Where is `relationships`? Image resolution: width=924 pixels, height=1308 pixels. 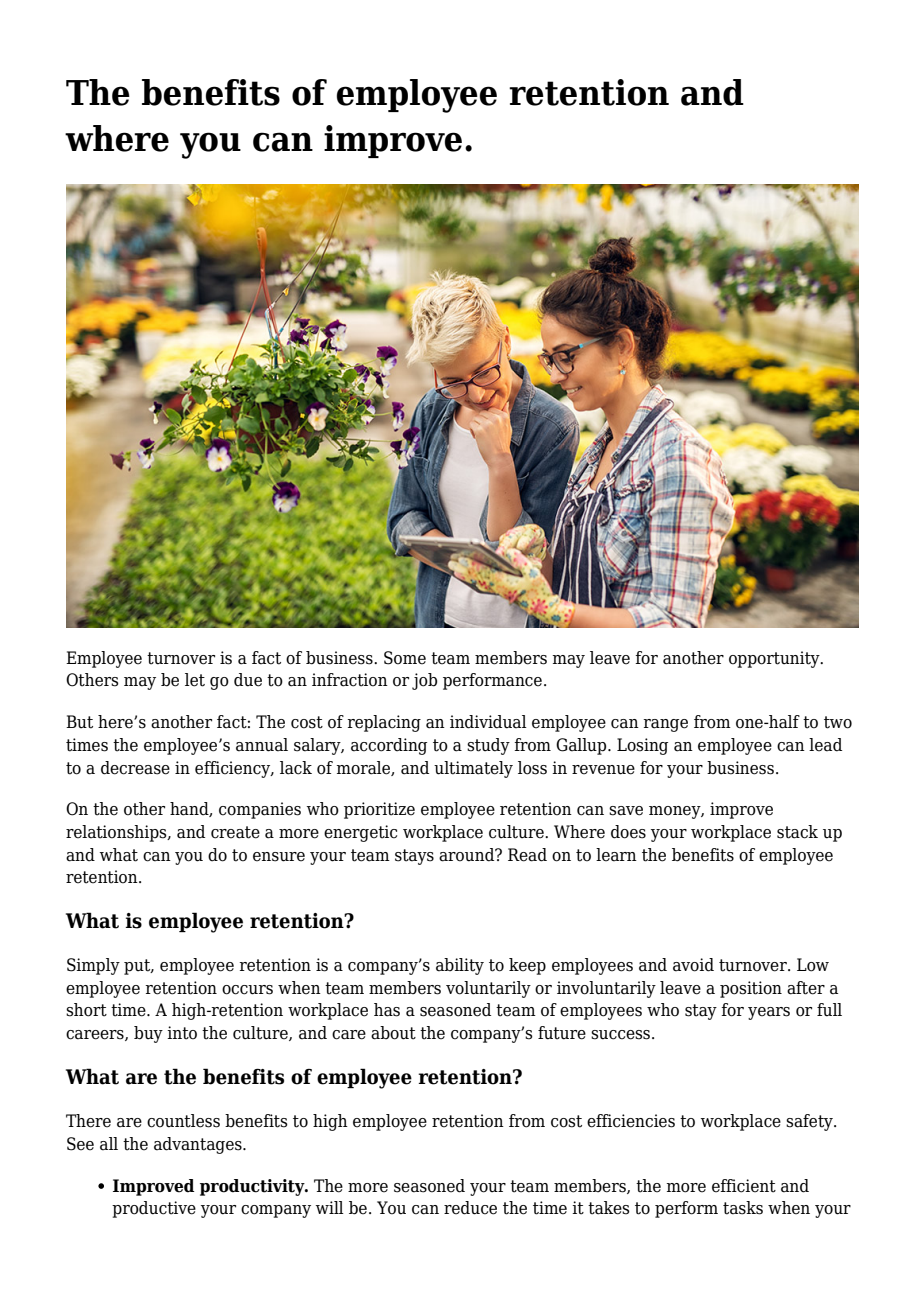 relationships is located at coordinates (117, 833).
